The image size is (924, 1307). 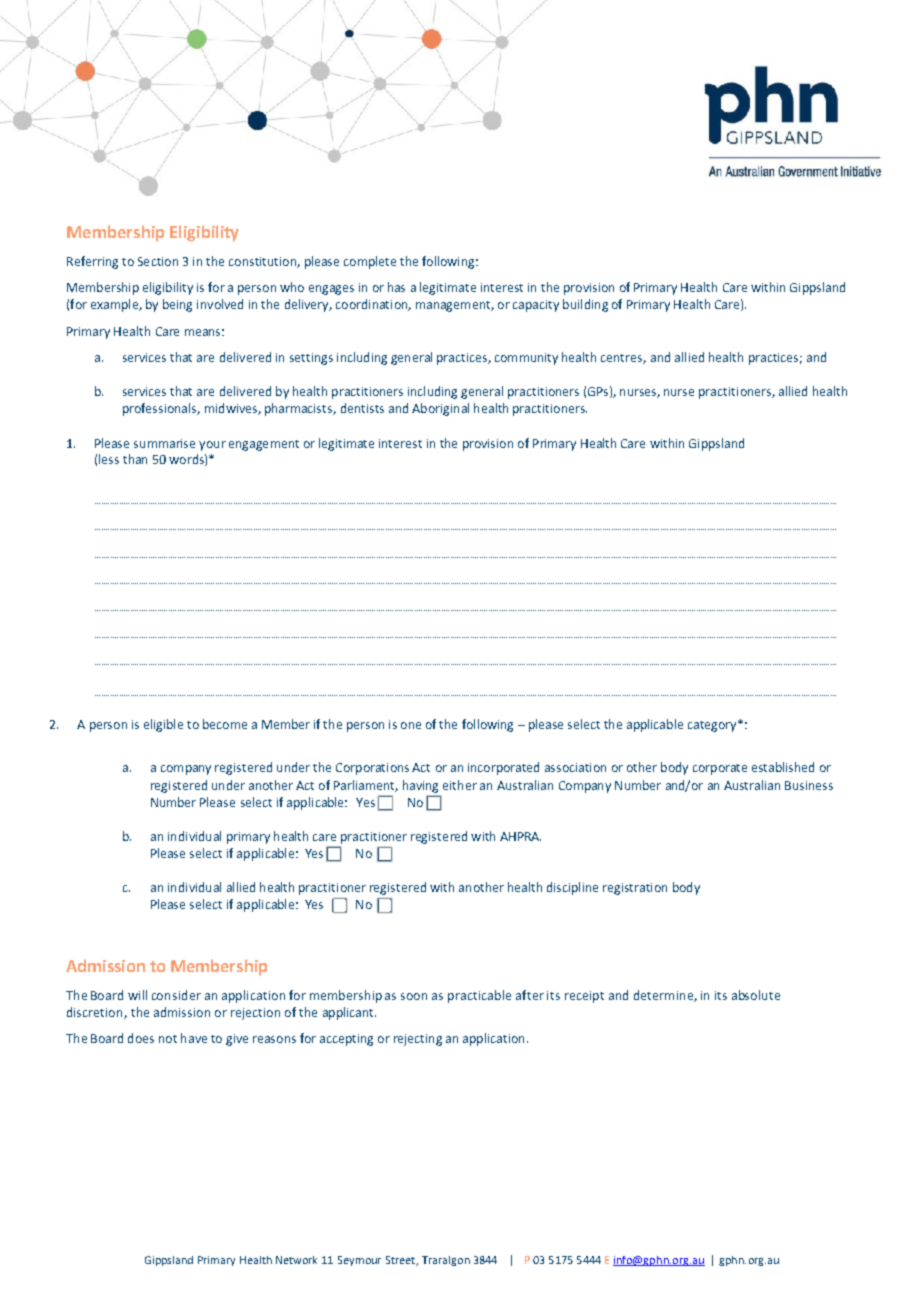 I want to click on building, so click(x=585, y=305).
